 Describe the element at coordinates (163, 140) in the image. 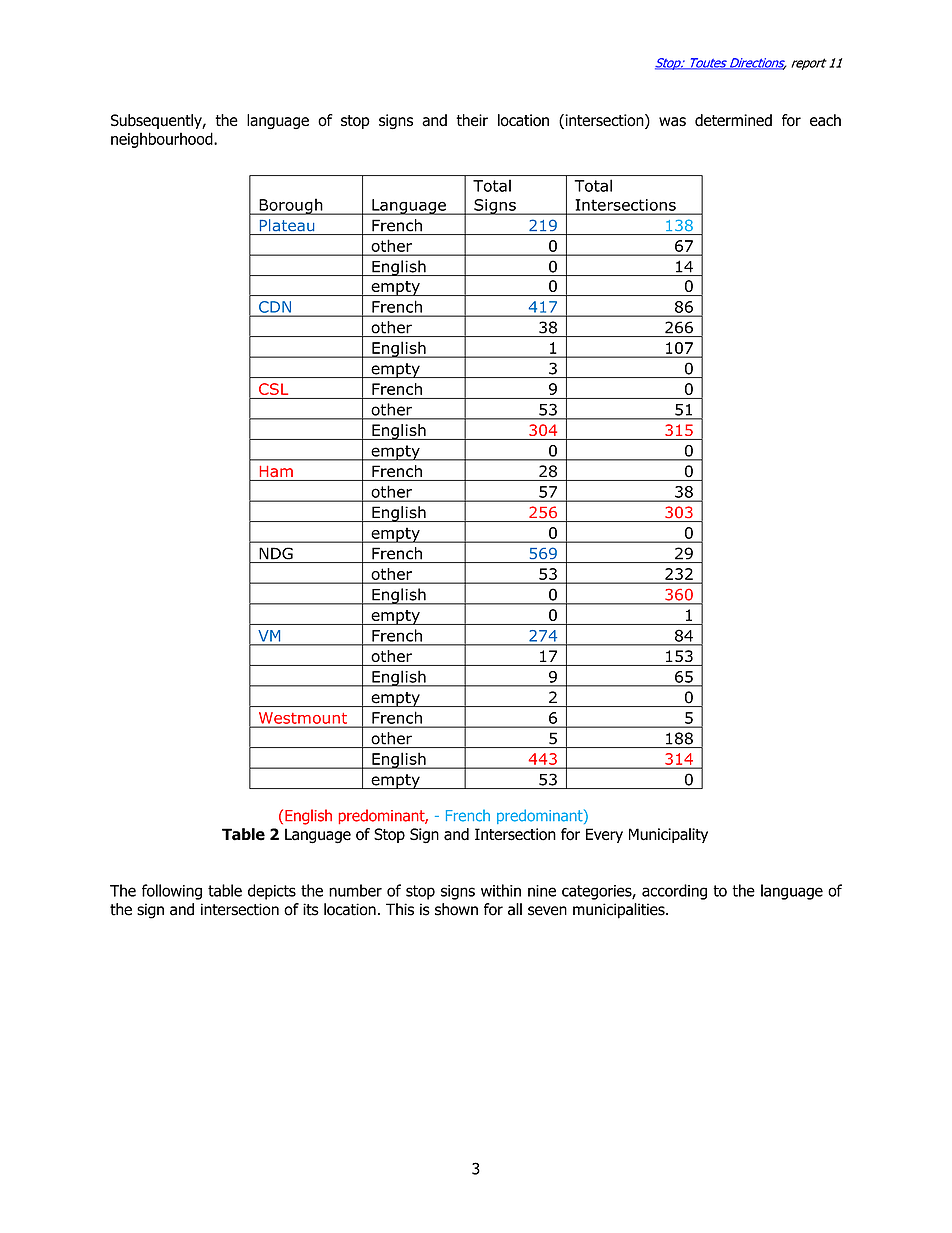

I see `neighbourhood` at that location.
